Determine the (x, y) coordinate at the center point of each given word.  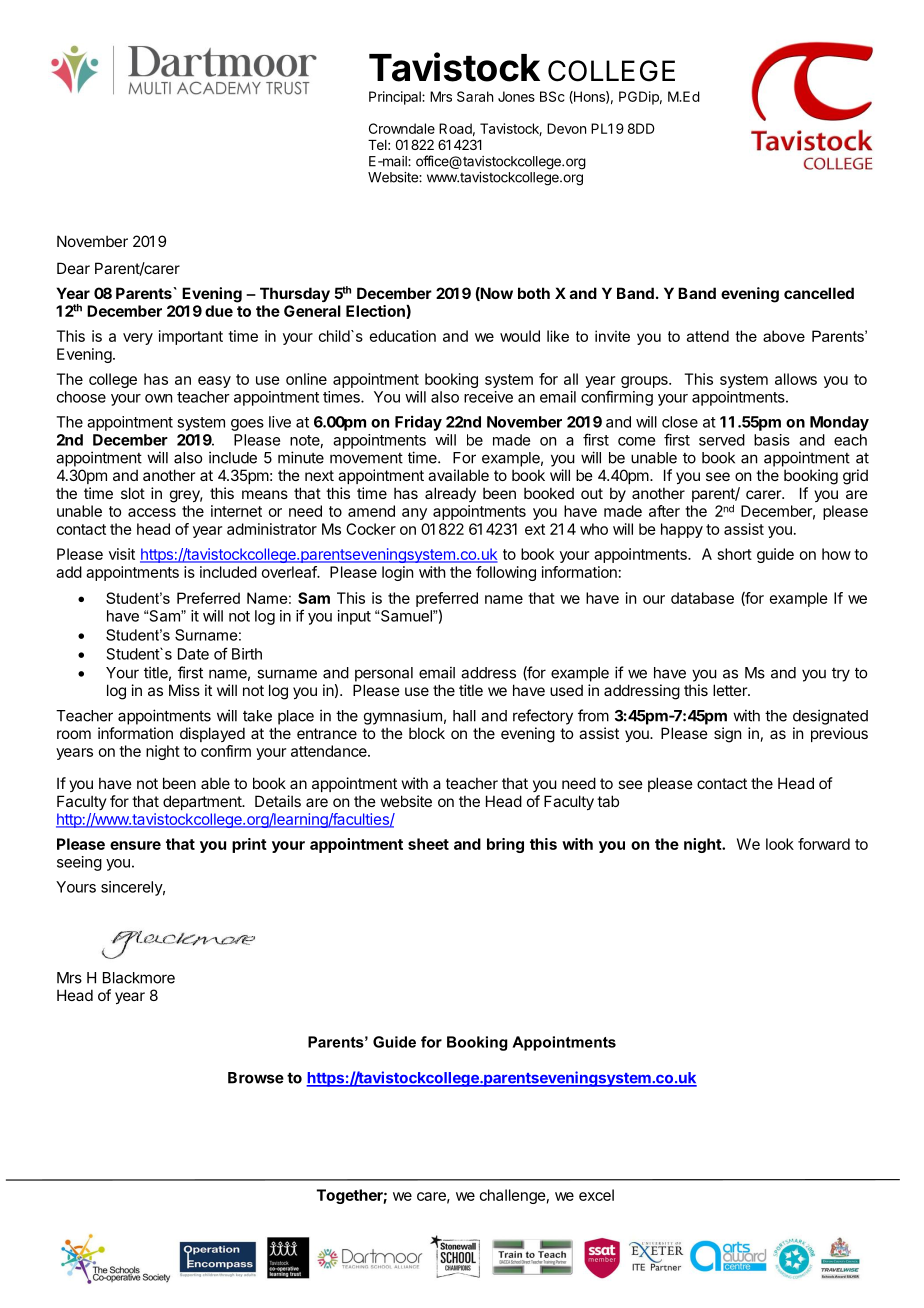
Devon (566, 128)
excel (596, 1195)
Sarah (475, 96)
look (780, 844)
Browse (256, 1078)
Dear (73, 268)
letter (731, 690)
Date (193, 654)
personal (384, 674)
